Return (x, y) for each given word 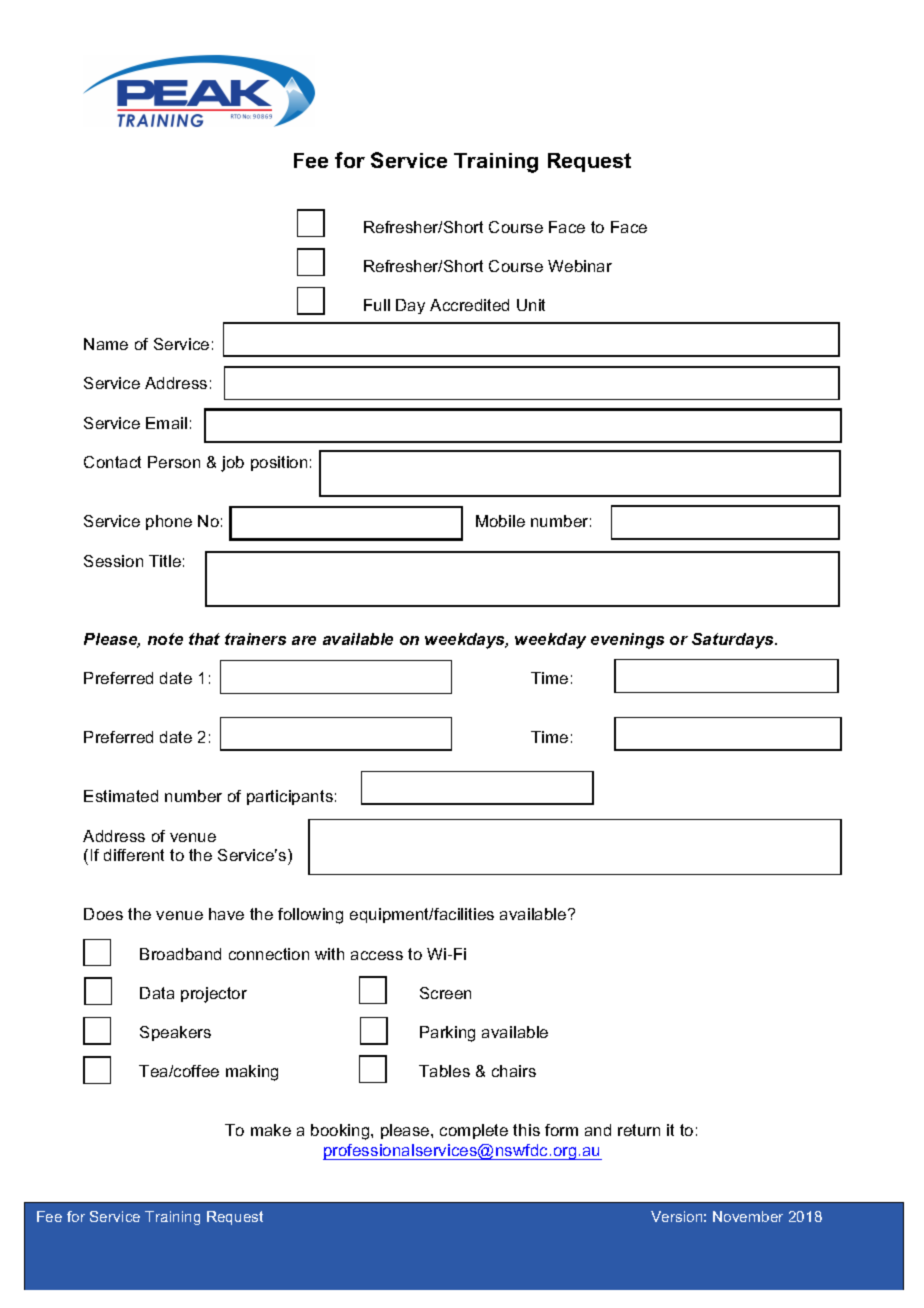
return (639, 1130)
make (271, 1130)
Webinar (580, 266)
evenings (627, 641)
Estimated (121, 796)
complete (474, 1131)
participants (290, 797)
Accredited (469, 305)
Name (106, 344)
